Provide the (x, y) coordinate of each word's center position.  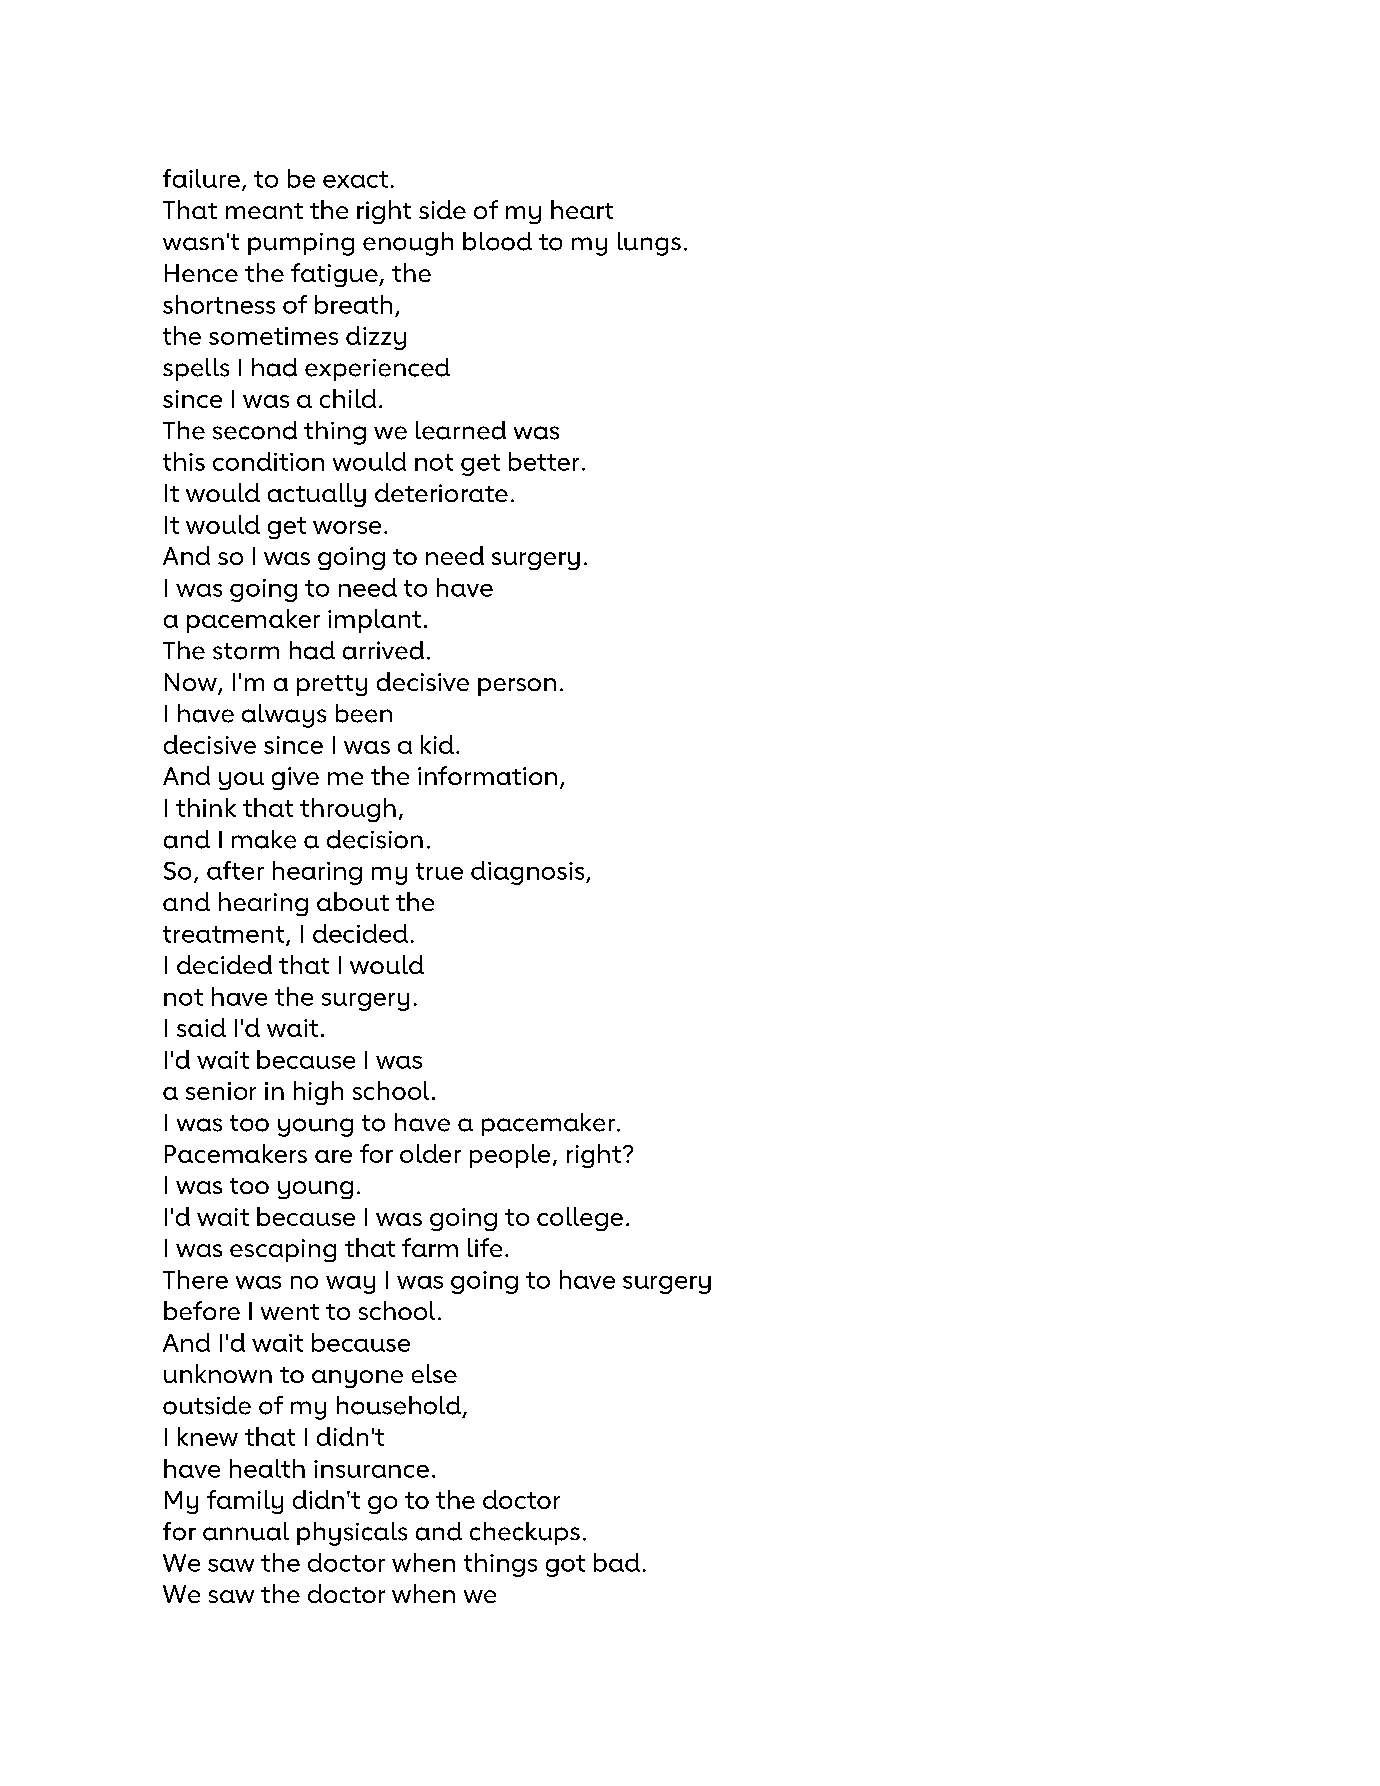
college (580, 1219)
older (430, 1153)
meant (264, 211)
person (517, 687)
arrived (383, 650)
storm (246, 651)
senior (221, 1091)
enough (408, 244)
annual (246, 1531)
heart (582, 209)
